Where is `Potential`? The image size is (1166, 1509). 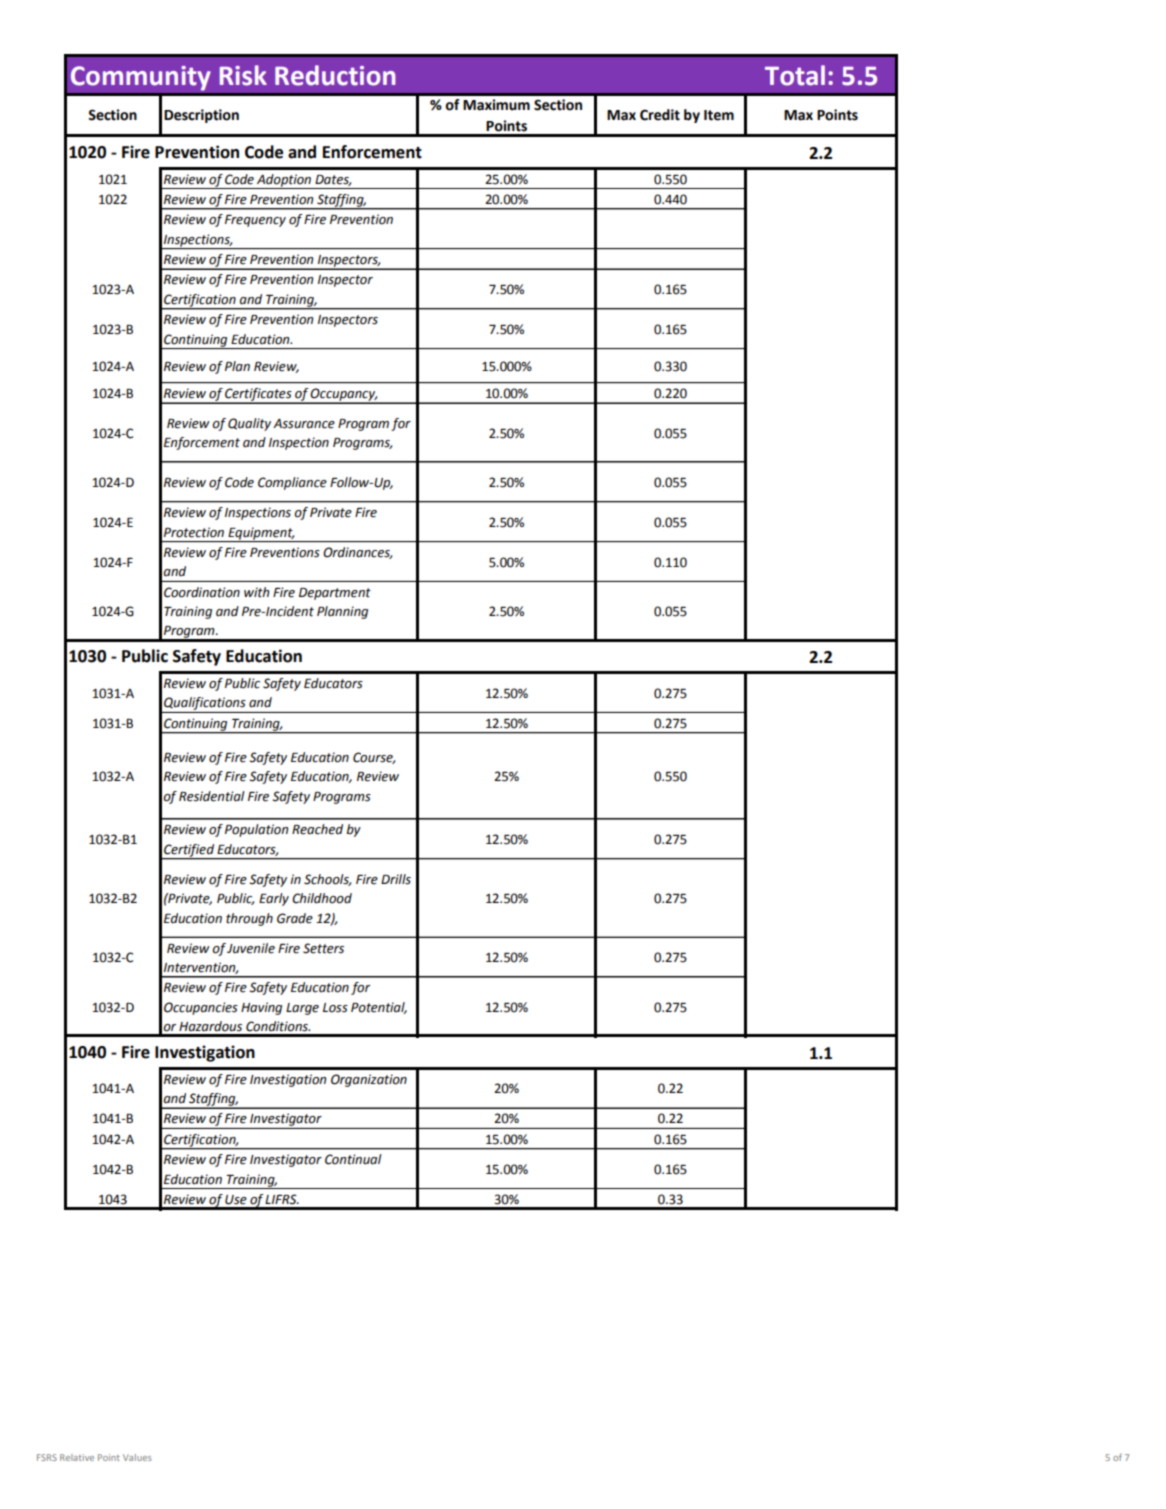
Potential is located at coordinates (379, 1008).
